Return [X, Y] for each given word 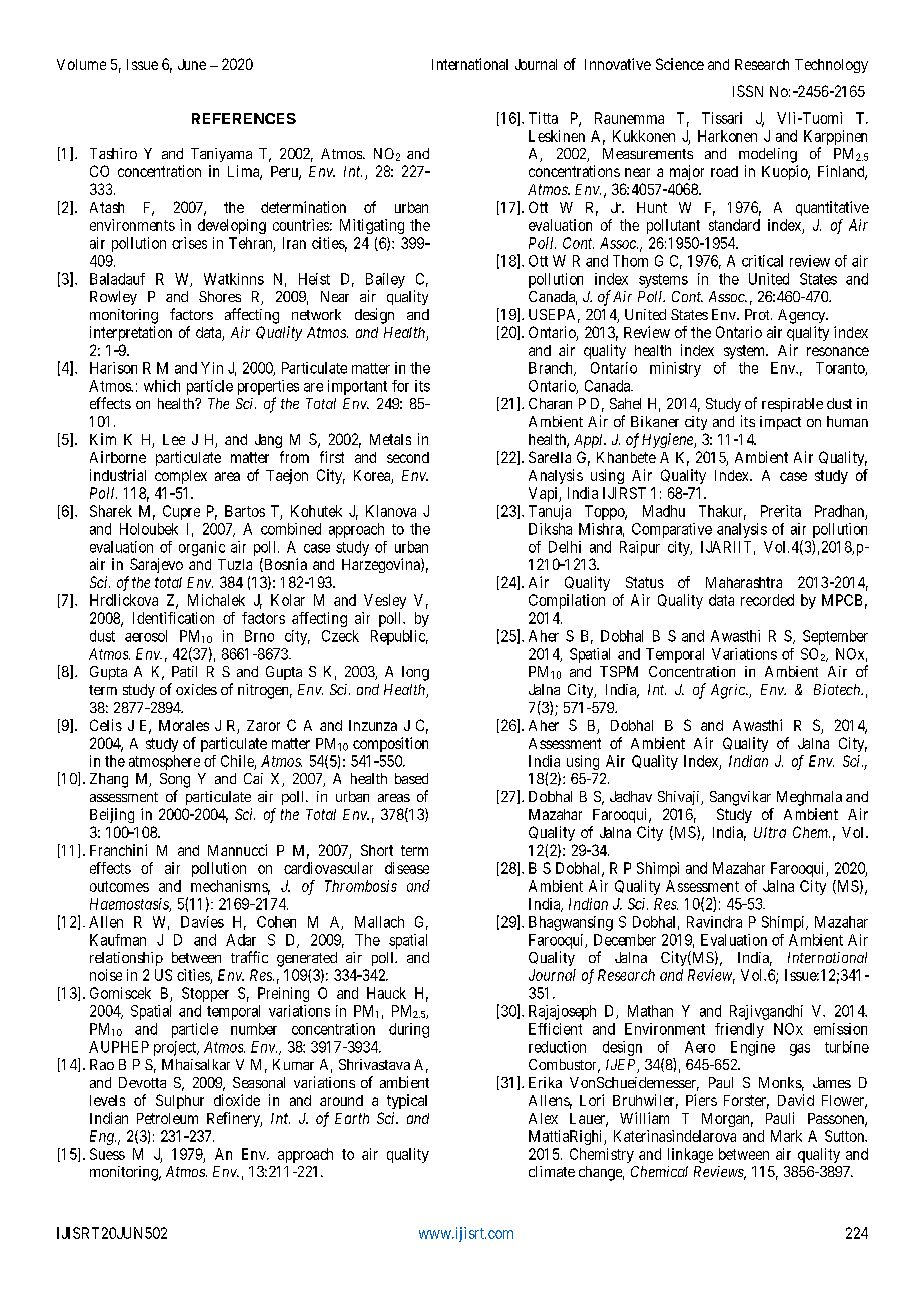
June [192, 64]
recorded [767, 600]
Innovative [618, 64]
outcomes [119, 886]
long [415, 673]
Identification [173, 618]
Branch [552, 369]
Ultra [770, 832]
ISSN [748, 91]
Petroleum [167, 1118]
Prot [758, 314]
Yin [212, 368]
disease [407, 868]
